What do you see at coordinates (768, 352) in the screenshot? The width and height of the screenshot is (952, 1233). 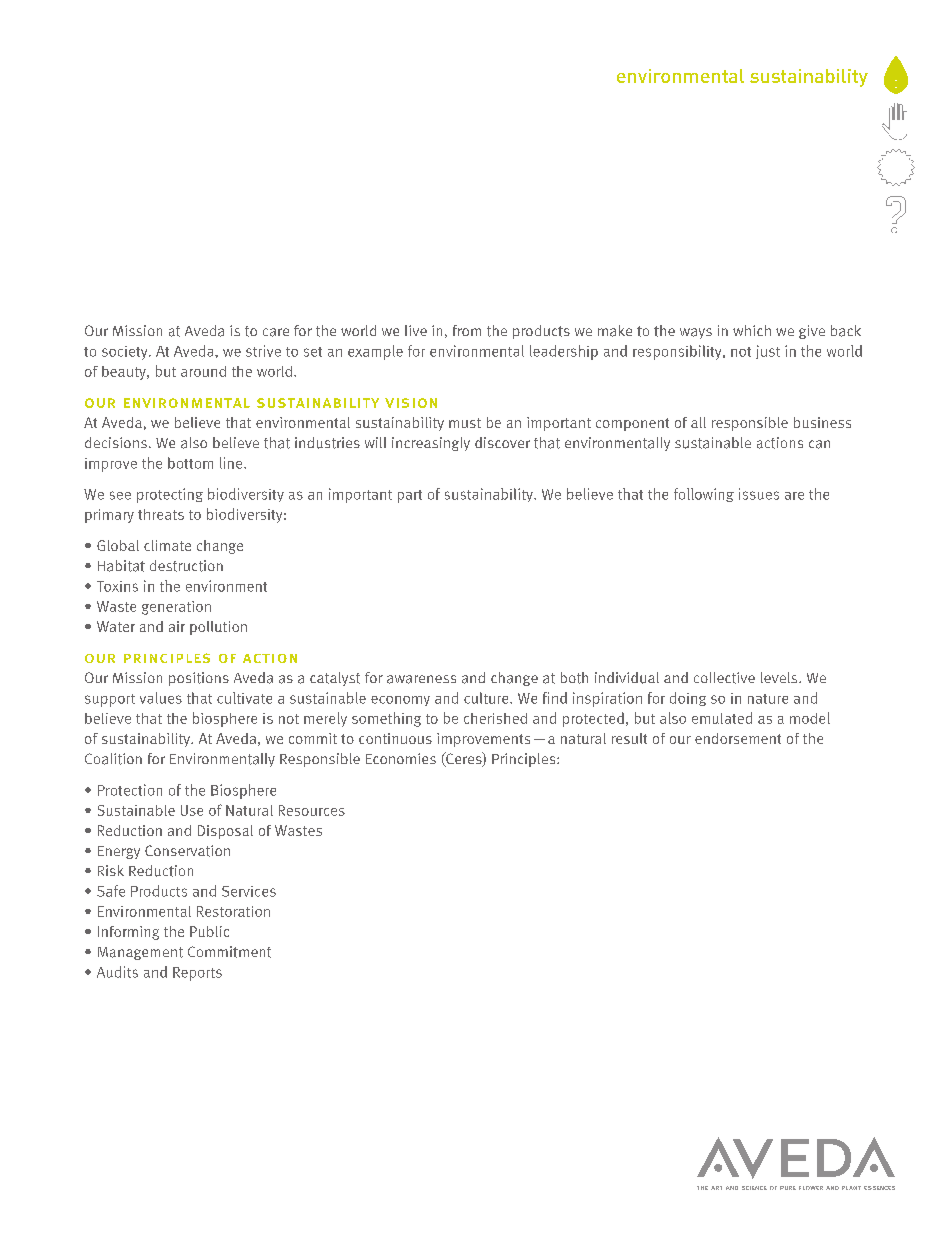 I see `just` at bounding box center [768, 352].
